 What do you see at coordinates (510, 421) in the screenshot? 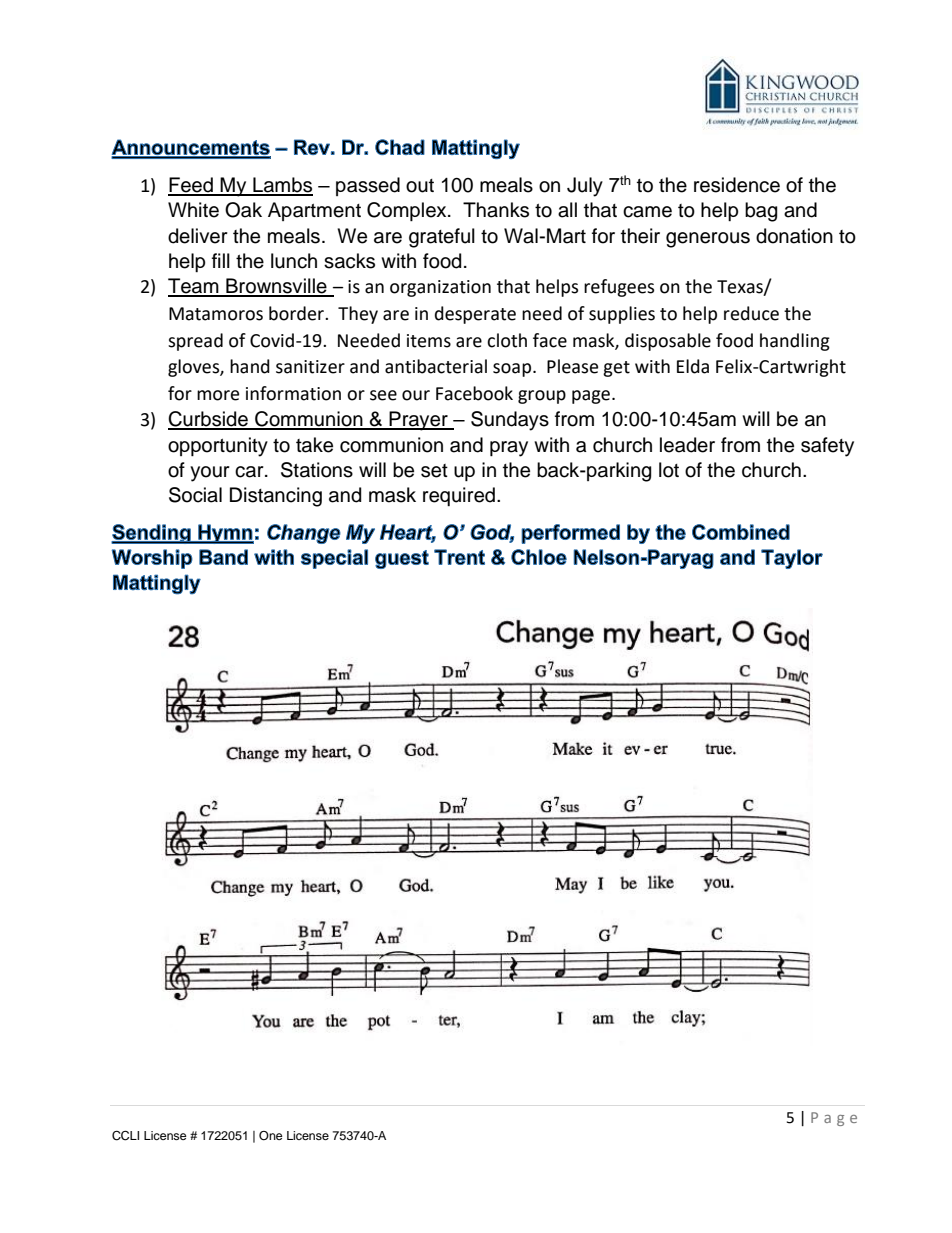
I see `Sundays` at bounding box center [510, 421].
